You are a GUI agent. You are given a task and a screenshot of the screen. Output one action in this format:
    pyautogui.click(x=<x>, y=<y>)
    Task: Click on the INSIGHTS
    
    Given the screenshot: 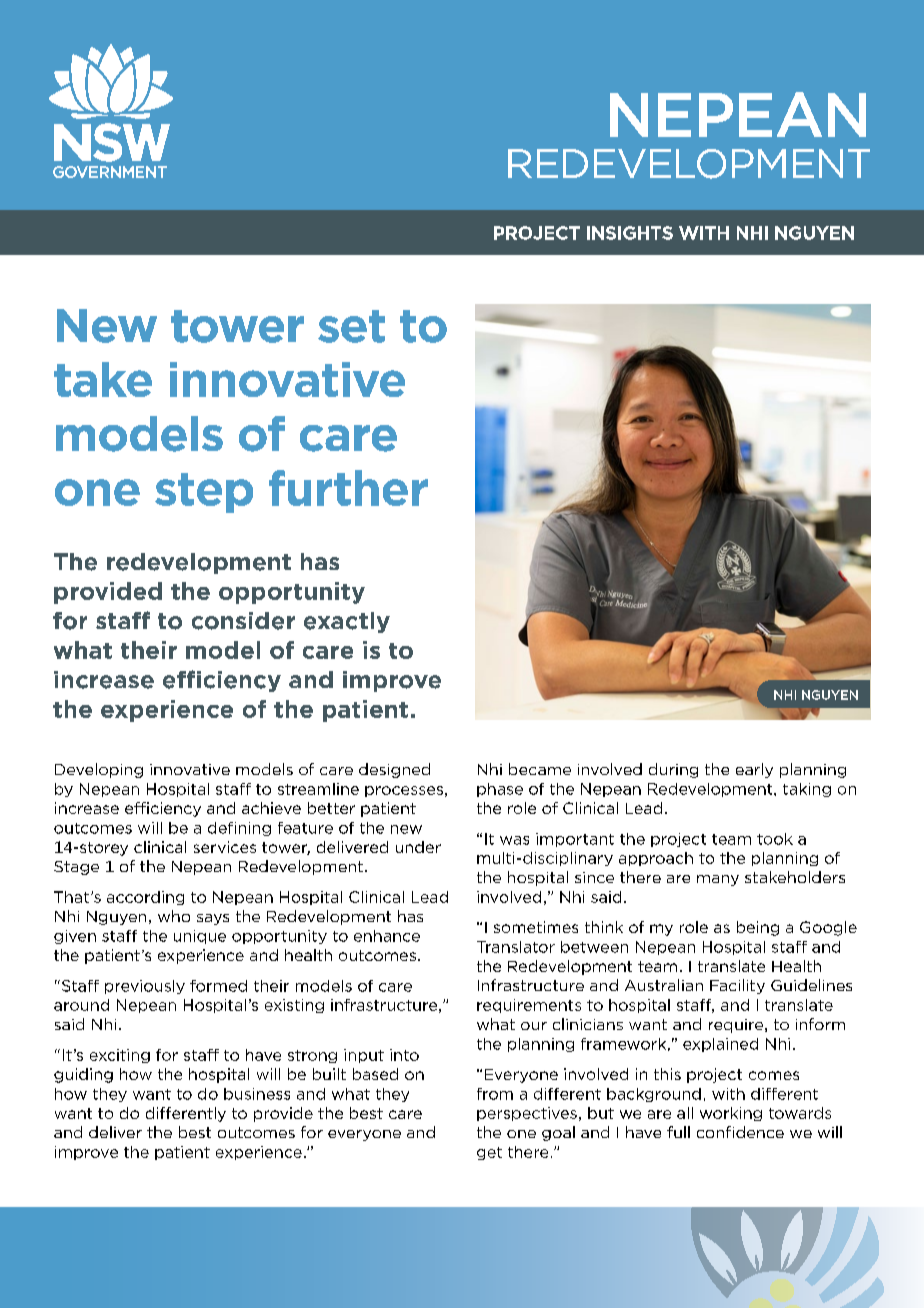 What is the action you would take?
    pyautogui.click(x=630, y=233)
